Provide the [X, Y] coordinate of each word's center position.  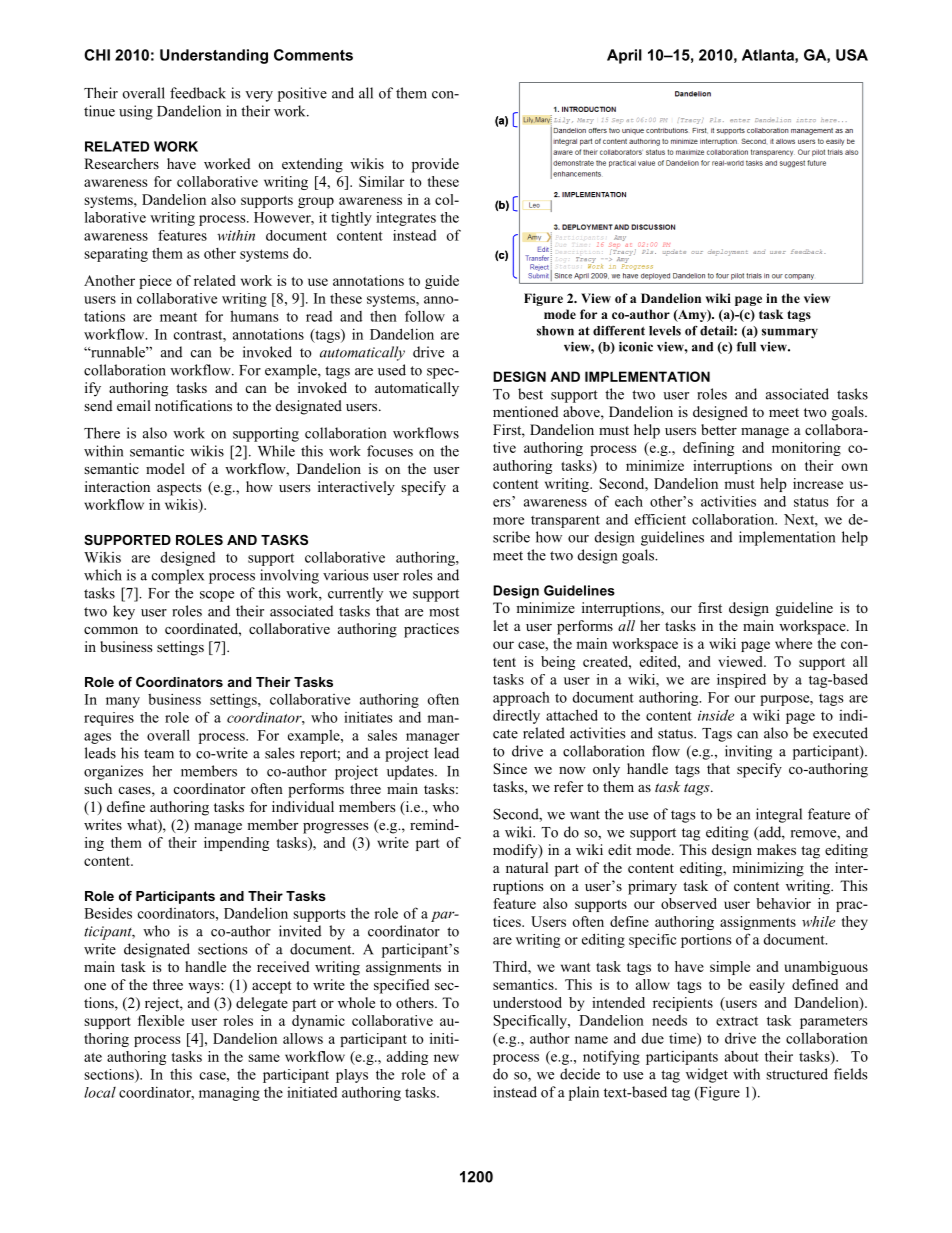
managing [229, 1094]
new [446, 1058]
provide [435, 165]
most [444, 612]
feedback [198, 93]
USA [852, 55]
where [793, 643]
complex [178, 576]
